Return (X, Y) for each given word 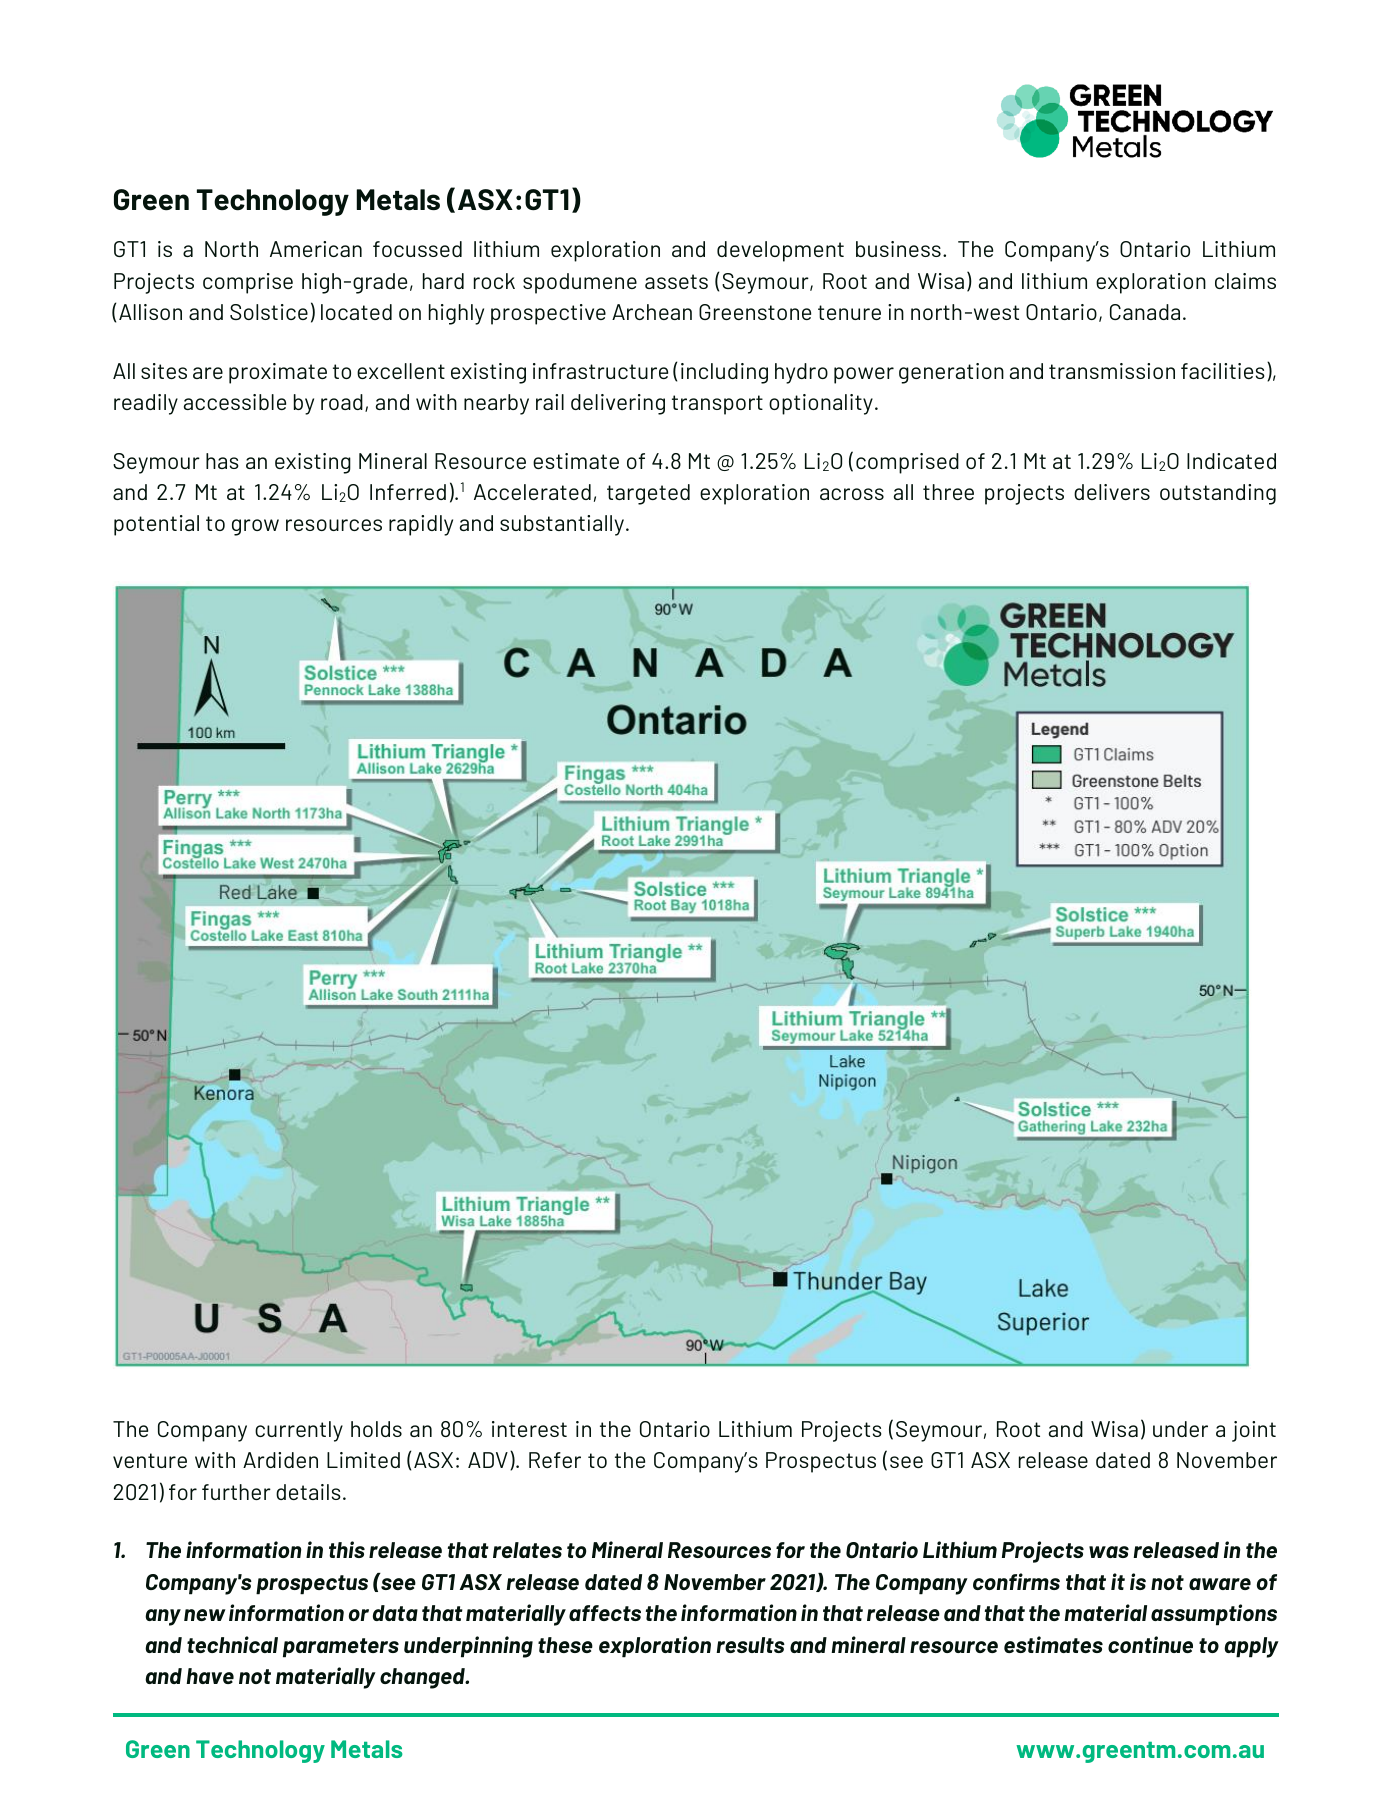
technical (232, 1644)
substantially (563, 525)
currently (299, 1431)
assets (676, 281)
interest (529, 1429)
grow (255, 527)
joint (1254, 1431)
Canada (1145, 312)
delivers (1112, 492)
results (750, 1645)
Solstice (269, 312)
